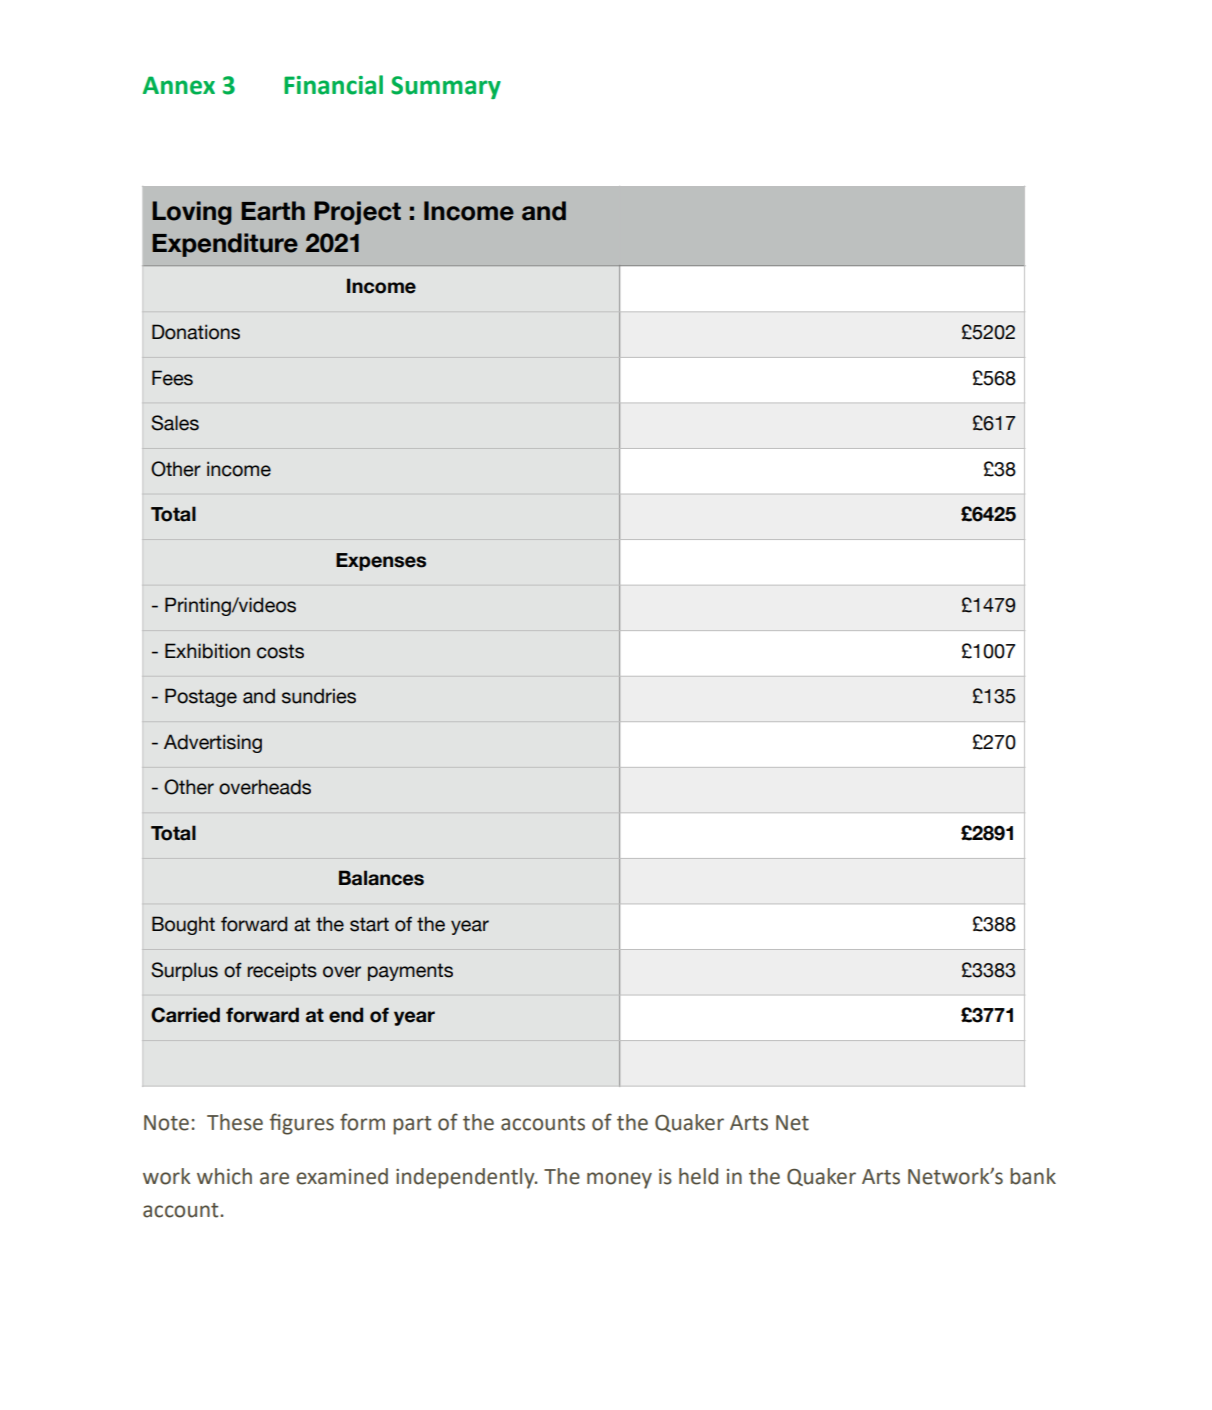 The height and width of the screenshot is (1410, 1212). Describe the element at coordinates (274, 1178) in the screenshot. I see `are` at that location.
